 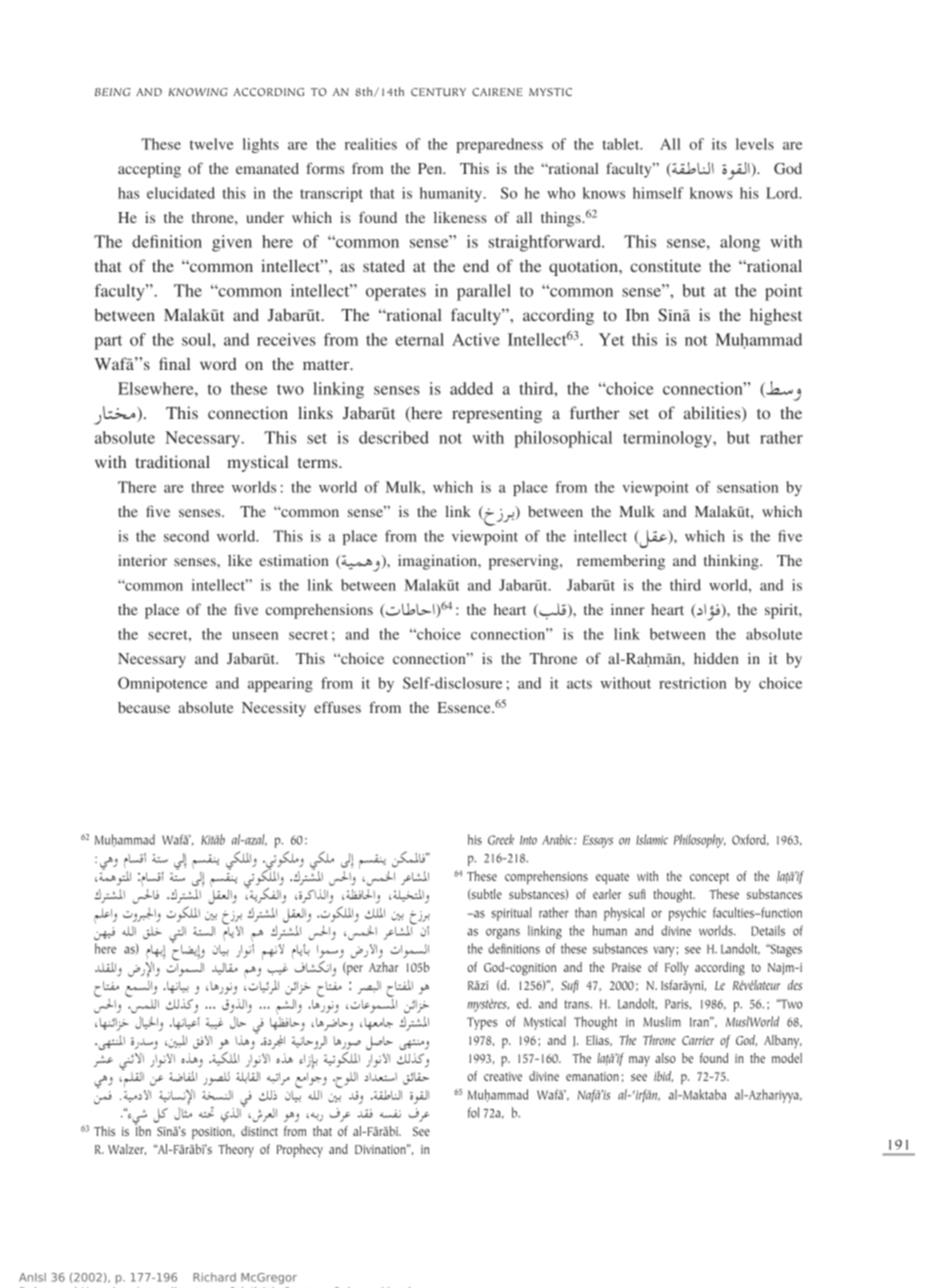 I want to click on elucidated, so click(x=181, y=193).
